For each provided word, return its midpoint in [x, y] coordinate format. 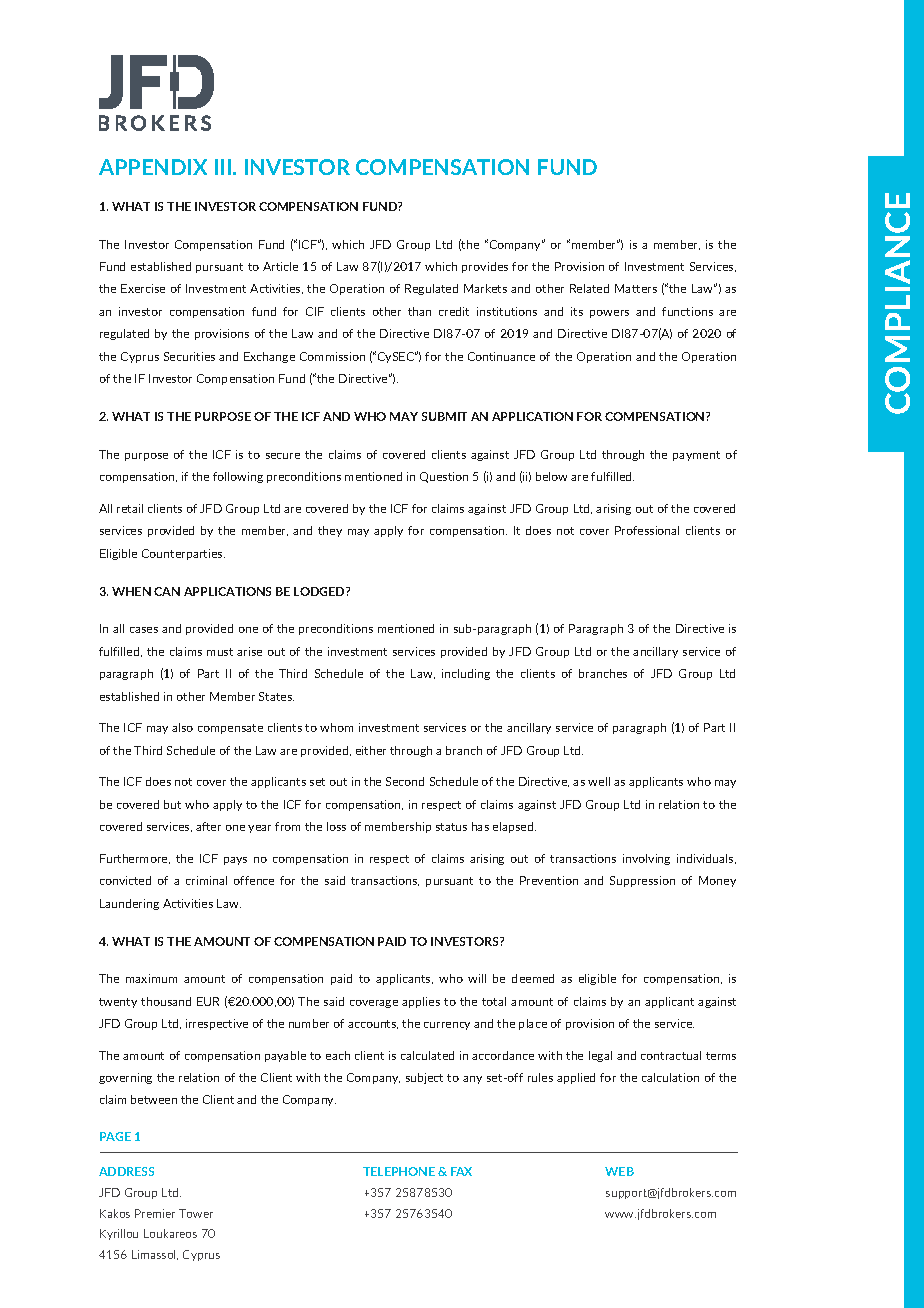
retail [130, 508]
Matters [636, 288]
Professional [647, 530]
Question [444, 477]
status [451, 827]
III [223, 167]
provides [485, 267]
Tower [196, 1213]
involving [646, 859]
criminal [206, 880]
